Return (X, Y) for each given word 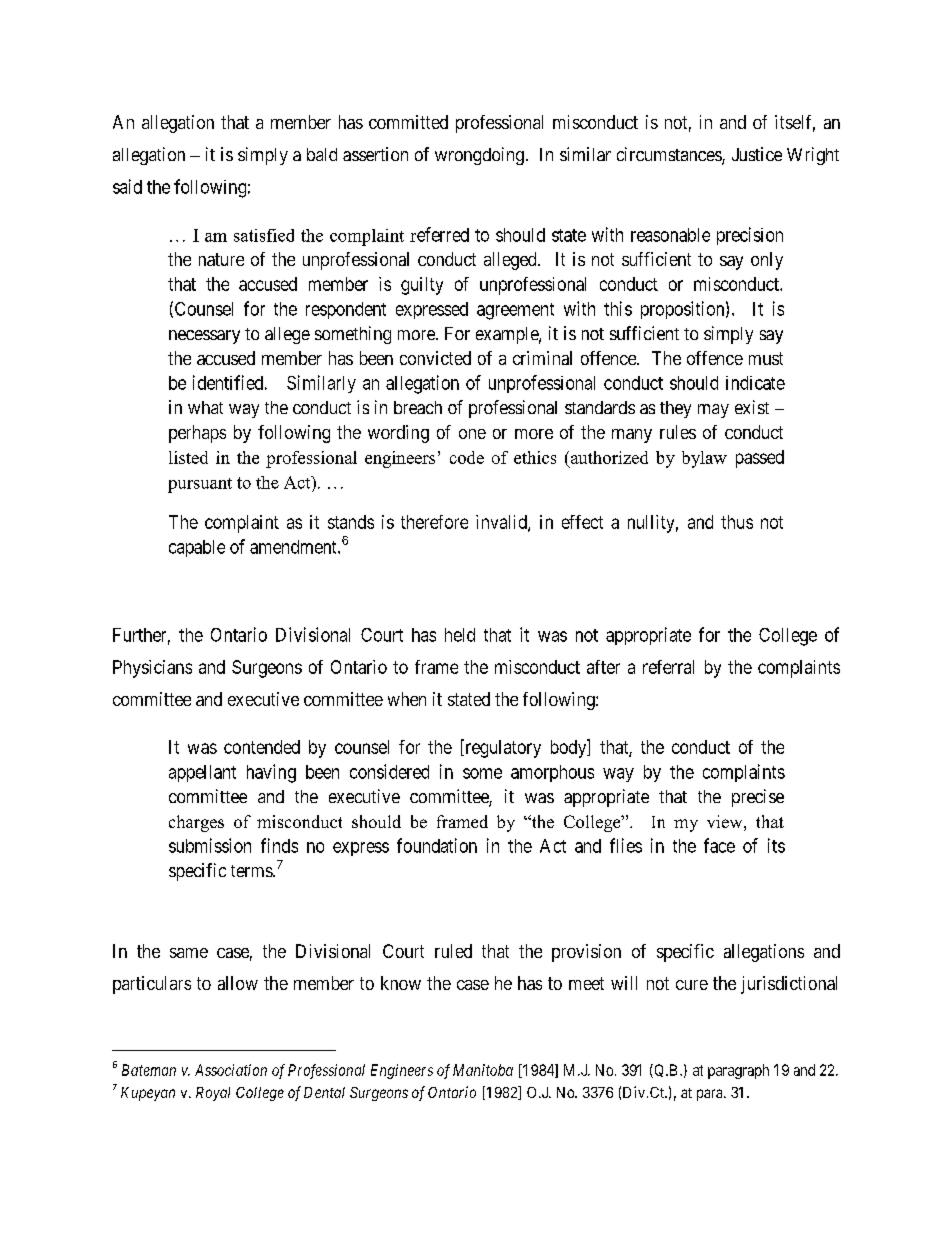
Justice (757, 154)
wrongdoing (479, 156)
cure (692, 985)
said (127, 186)
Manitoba (483, 1070)
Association (231, 1070)
